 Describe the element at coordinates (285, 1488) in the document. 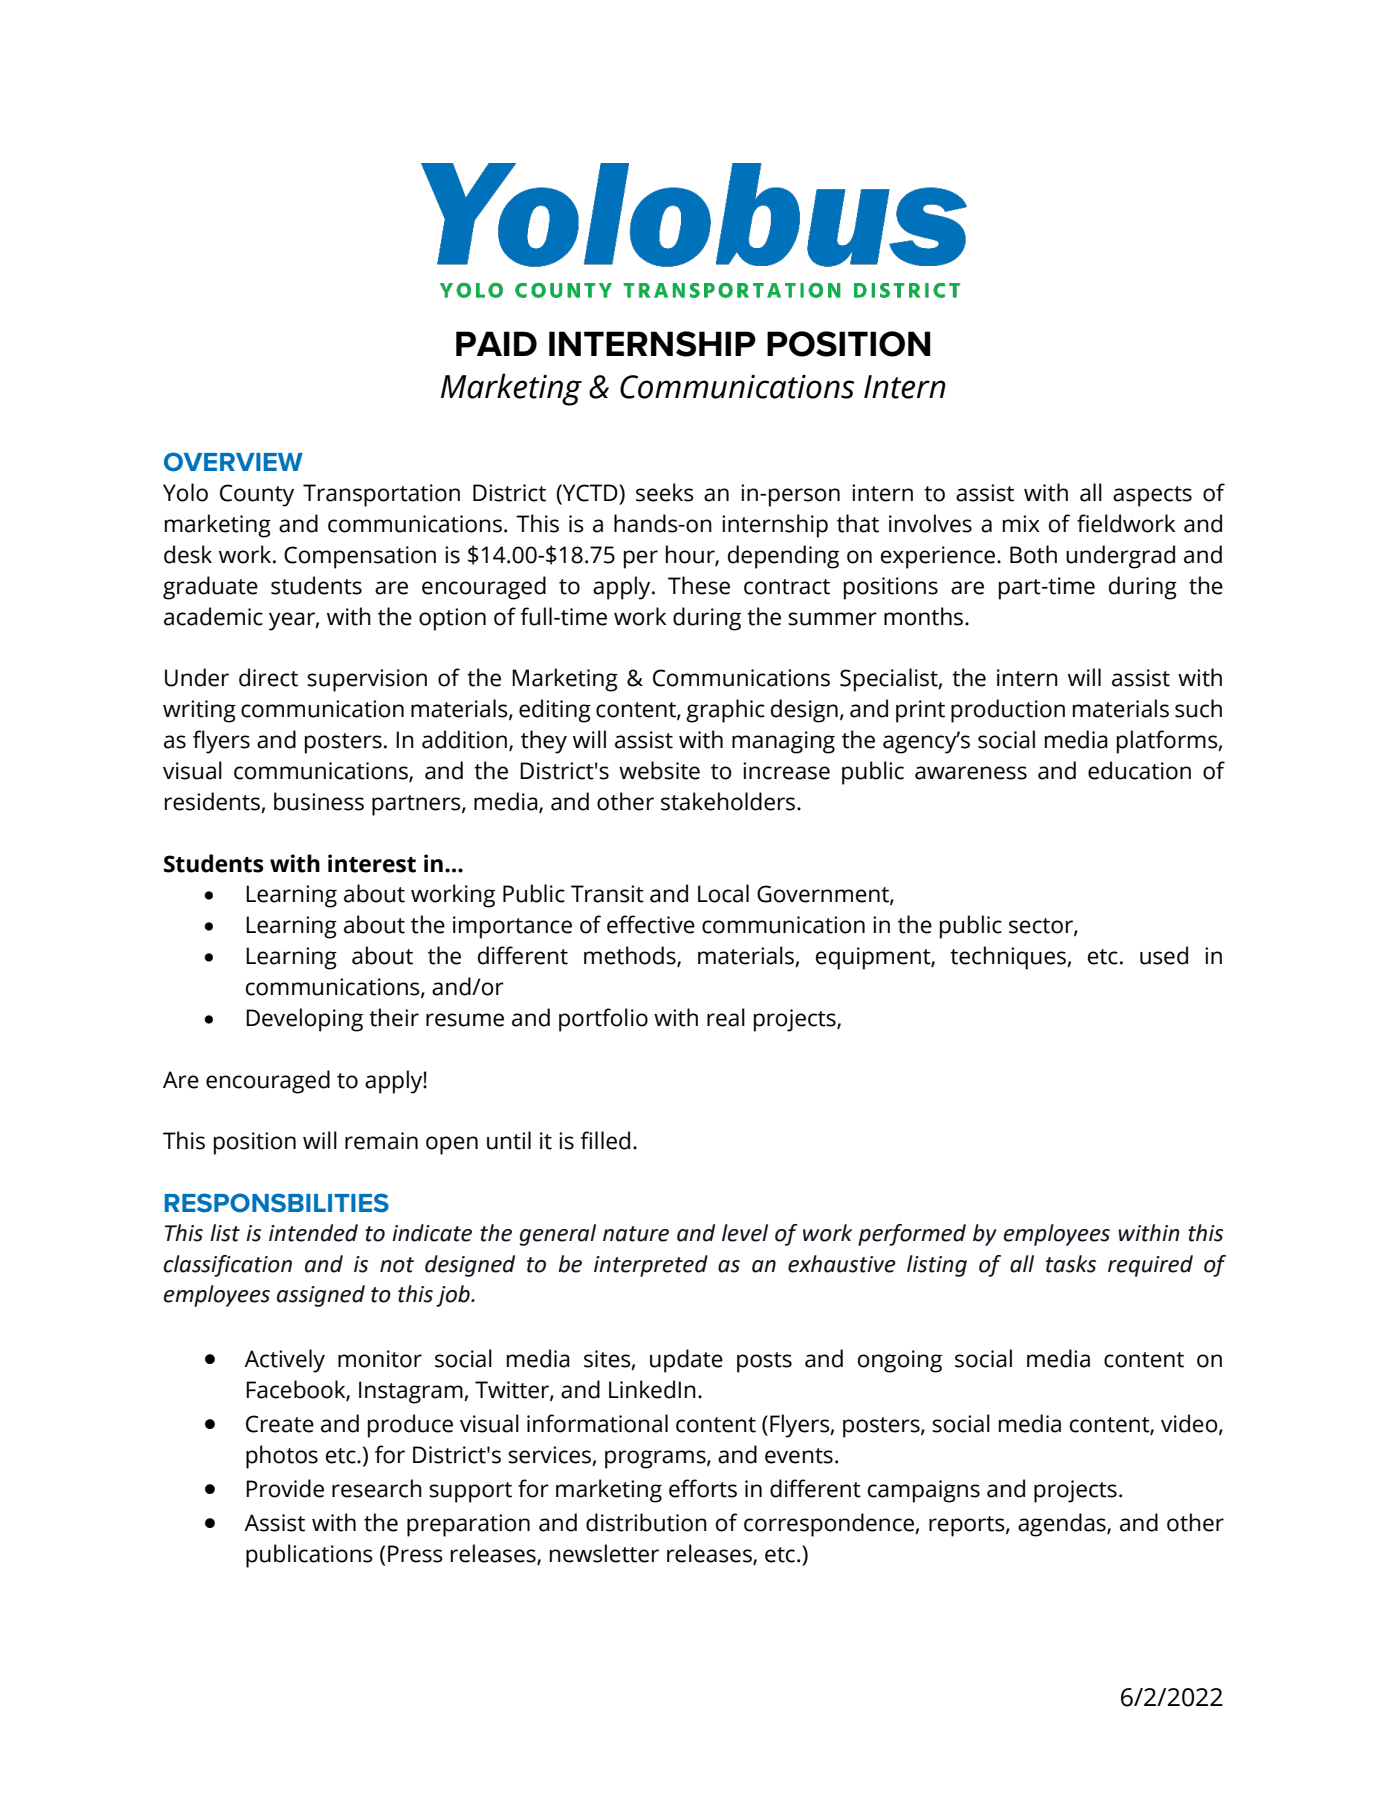

I see `Provide` at that location.
